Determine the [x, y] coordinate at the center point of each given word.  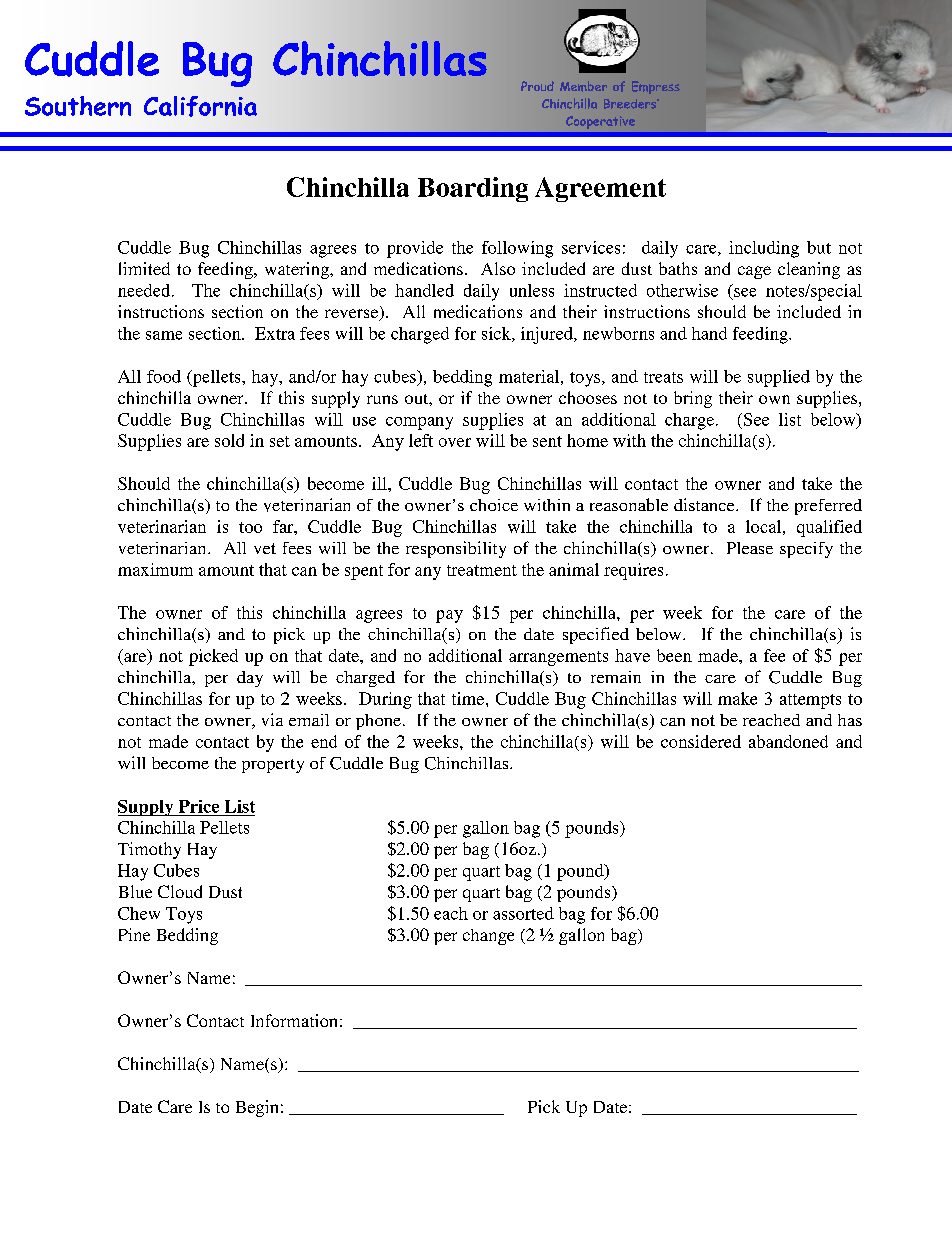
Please [750, 548]
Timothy [149, 850]
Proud [537, 86]
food [164, 376]
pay [449, 616]
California [200, 106]
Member [583, 86]
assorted [523, 913]
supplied [779, 378]
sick [497, 334]
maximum [155, 569]
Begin [257, 1108]
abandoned [788, 741]
